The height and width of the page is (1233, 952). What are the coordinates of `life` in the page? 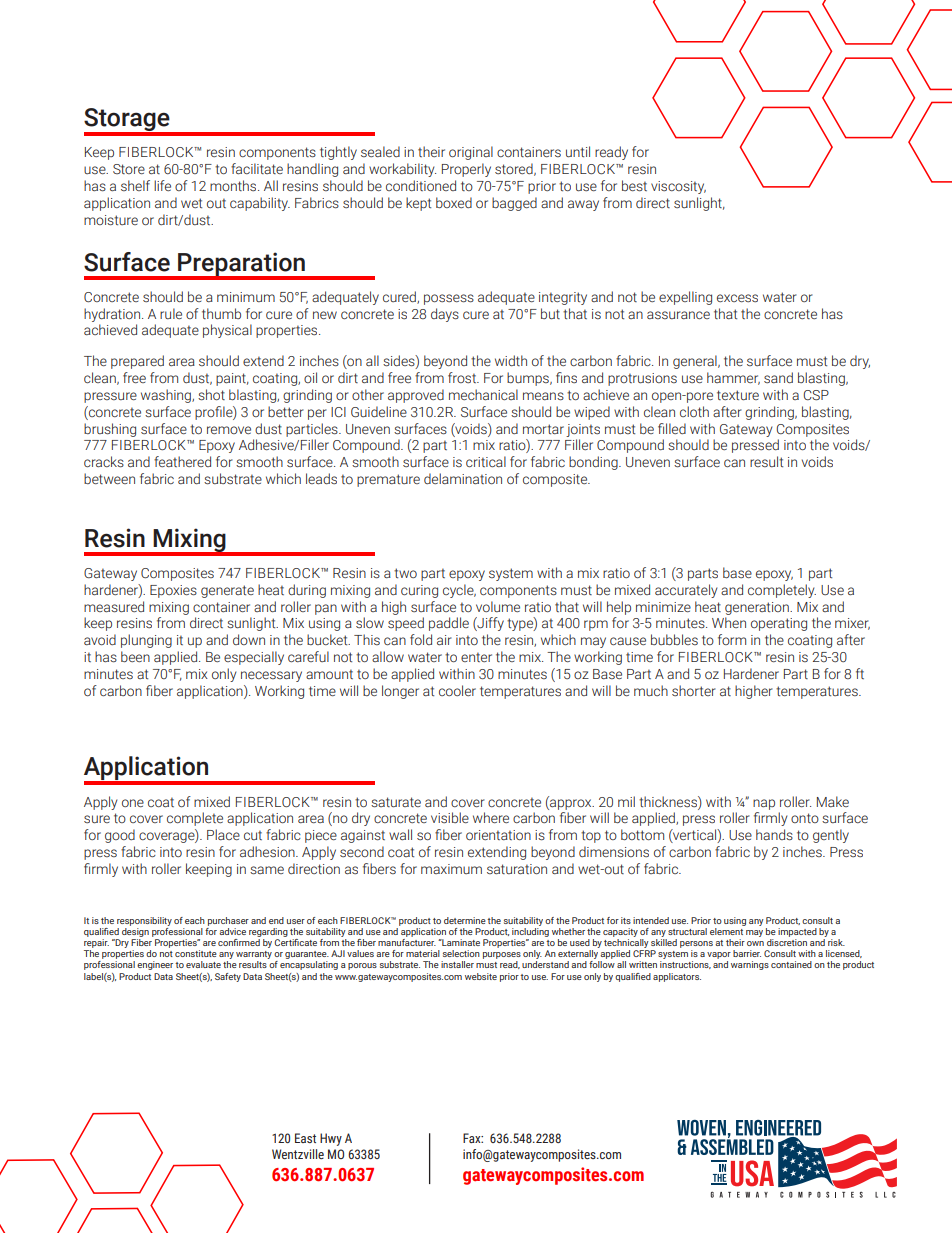 It's located at (162, 185).
